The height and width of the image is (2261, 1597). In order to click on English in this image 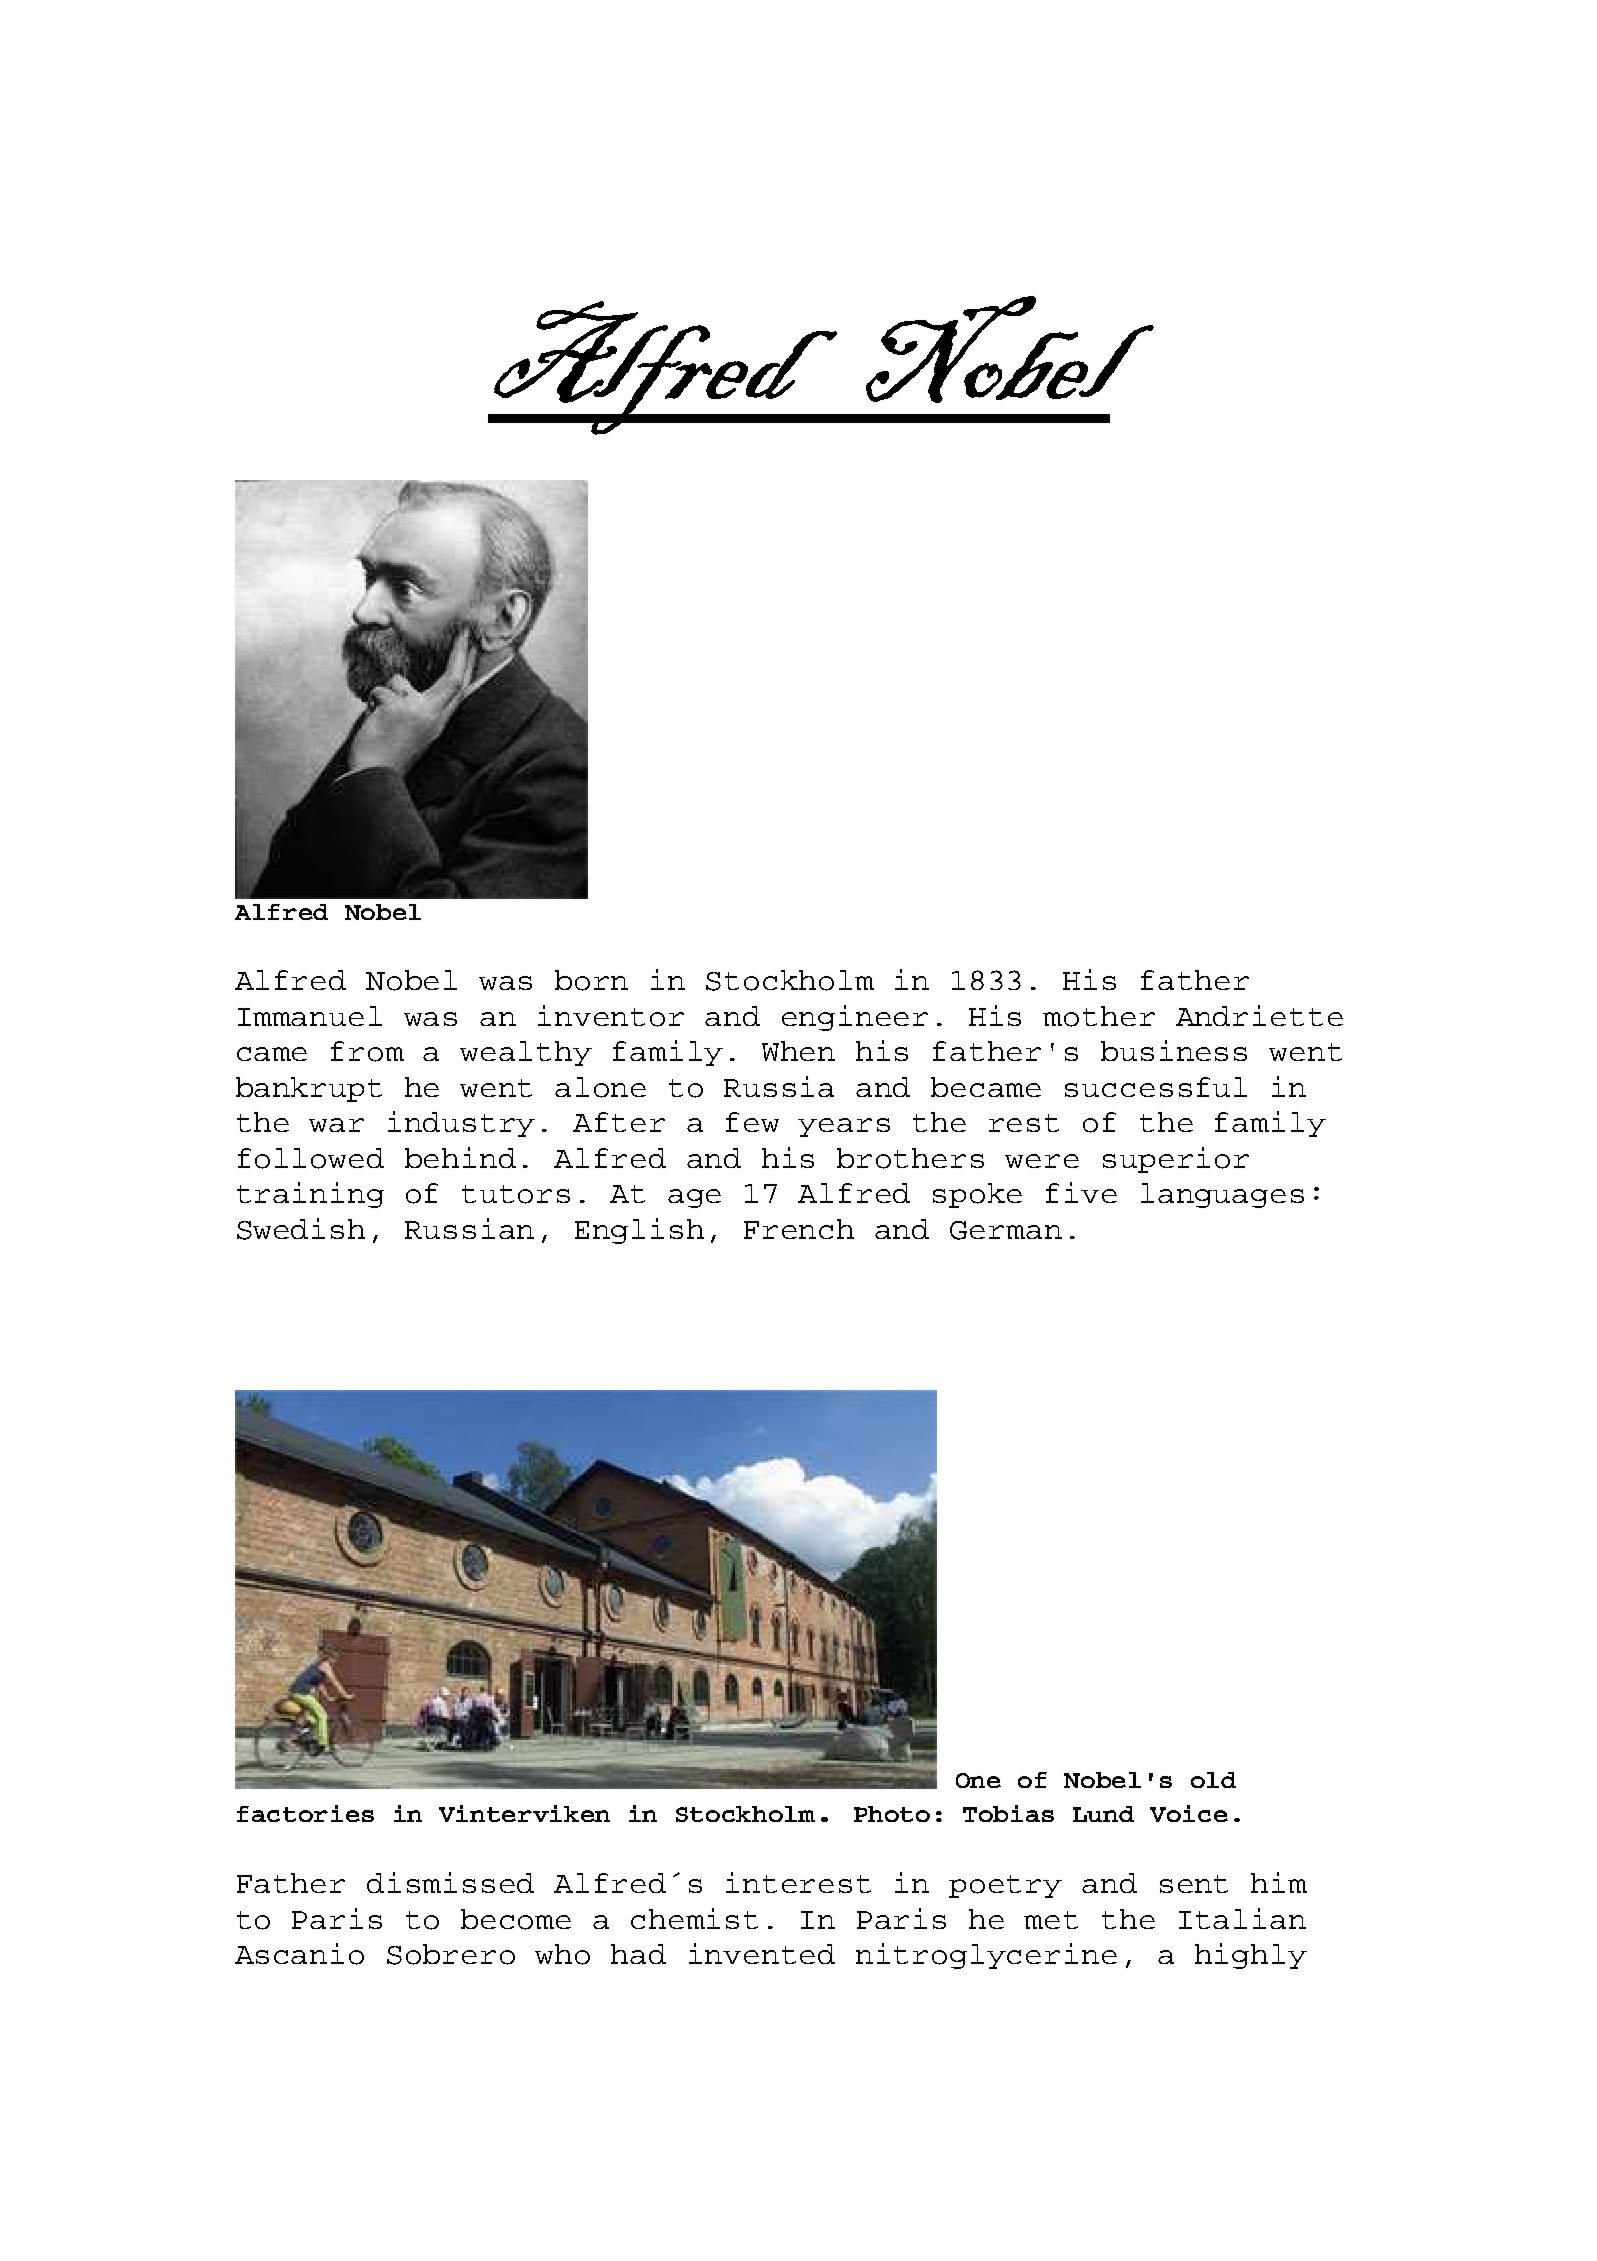, I will do `click(639, 1231)`.
